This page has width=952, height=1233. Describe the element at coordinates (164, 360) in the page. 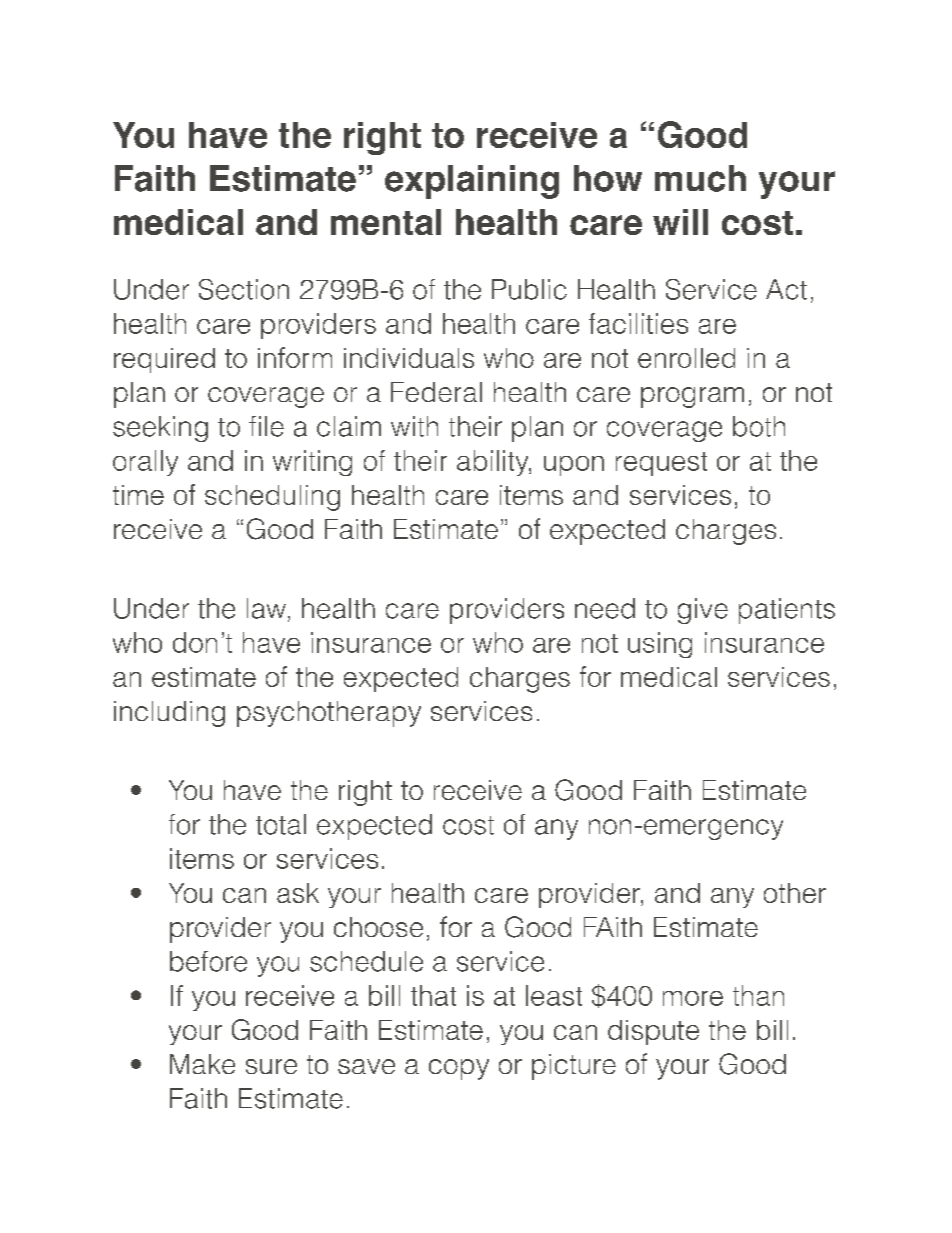

I see `required` at that location.
